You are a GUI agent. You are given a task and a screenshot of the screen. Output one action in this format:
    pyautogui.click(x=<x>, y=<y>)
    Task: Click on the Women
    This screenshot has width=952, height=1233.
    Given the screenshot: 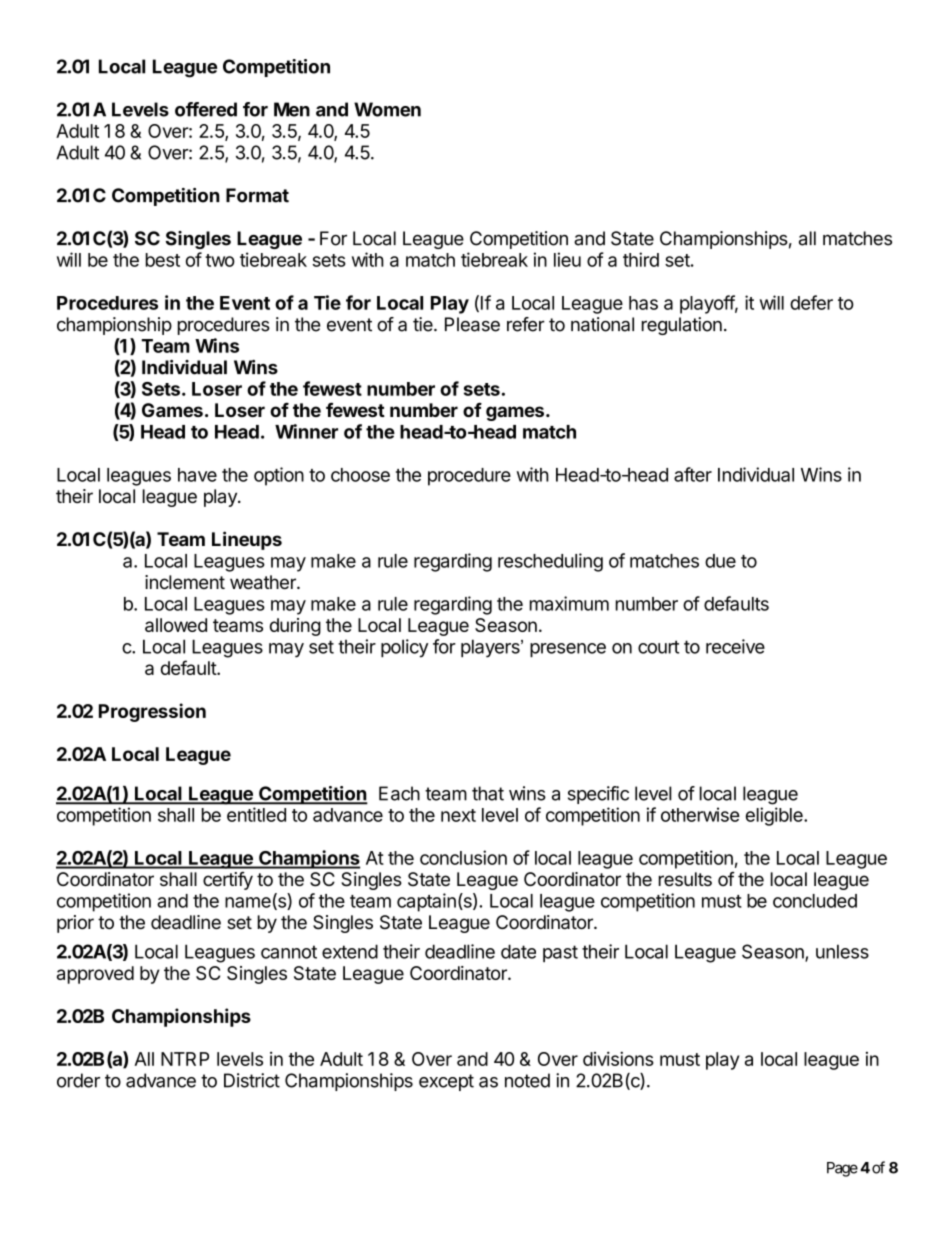 What is the action you would take?
    pyautogui.click(x=387, y=109)
